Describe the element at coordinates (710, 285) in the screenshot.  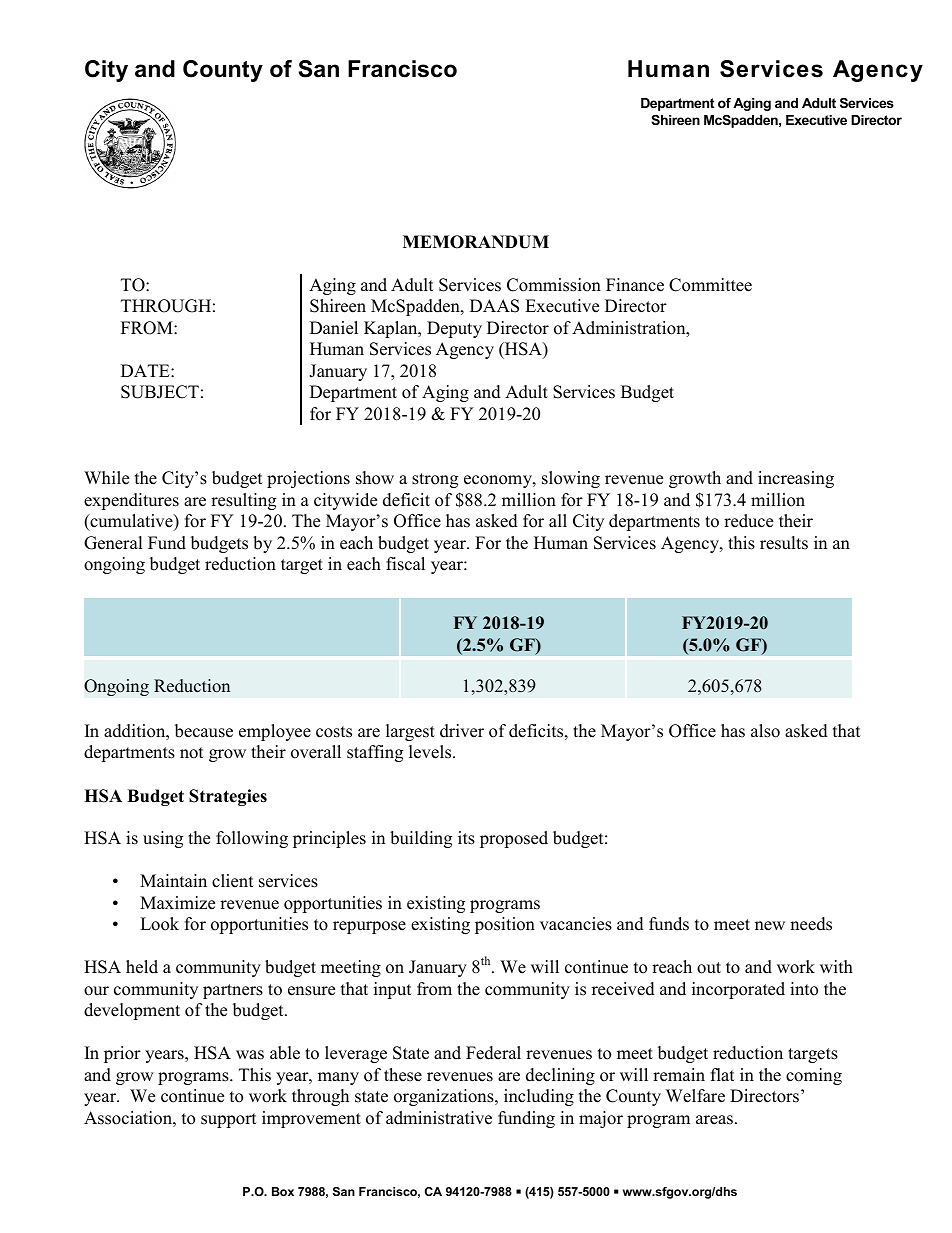
I see `Committee` at that location.
